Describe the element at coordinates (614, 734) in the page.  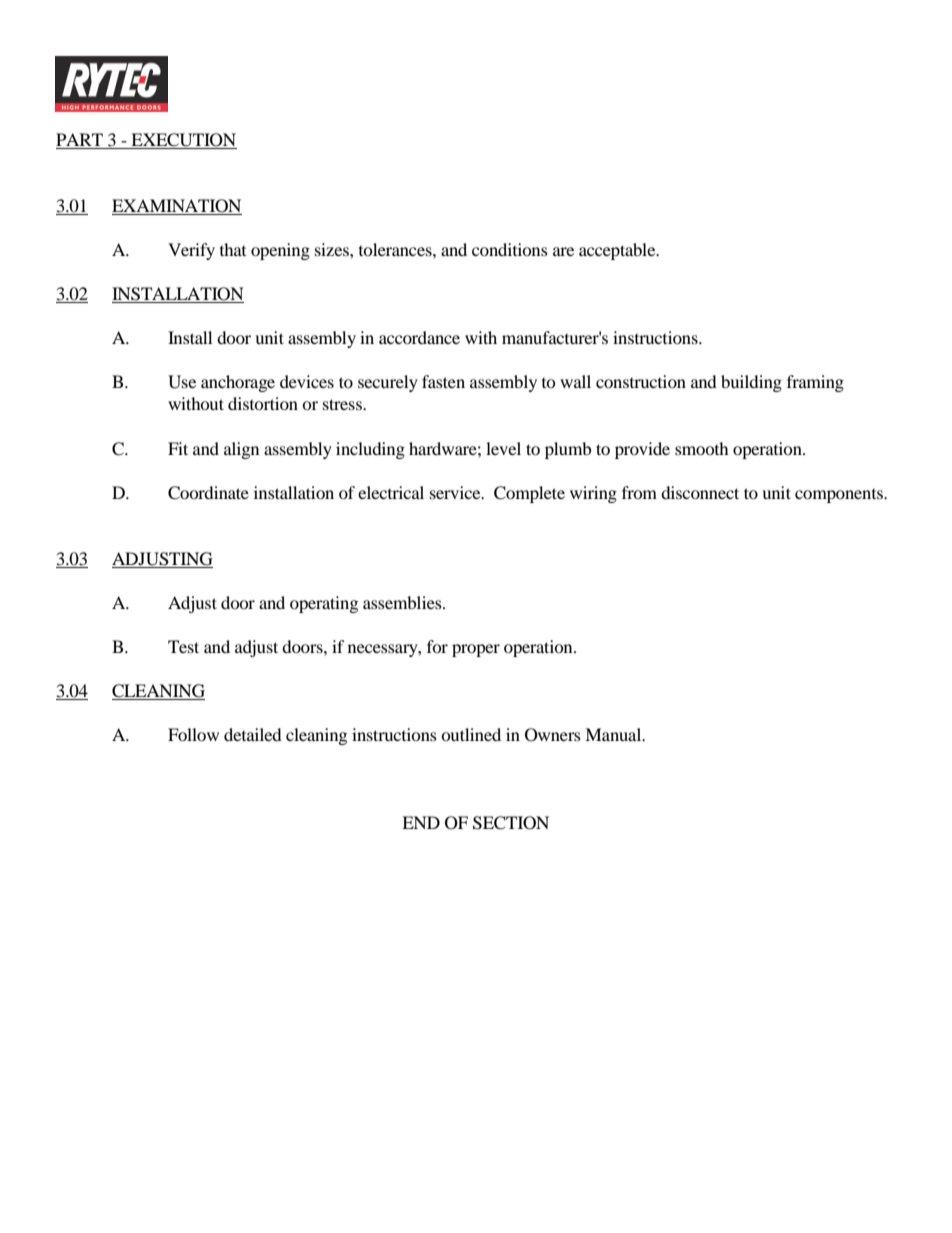
I see `Manual` at that location.
